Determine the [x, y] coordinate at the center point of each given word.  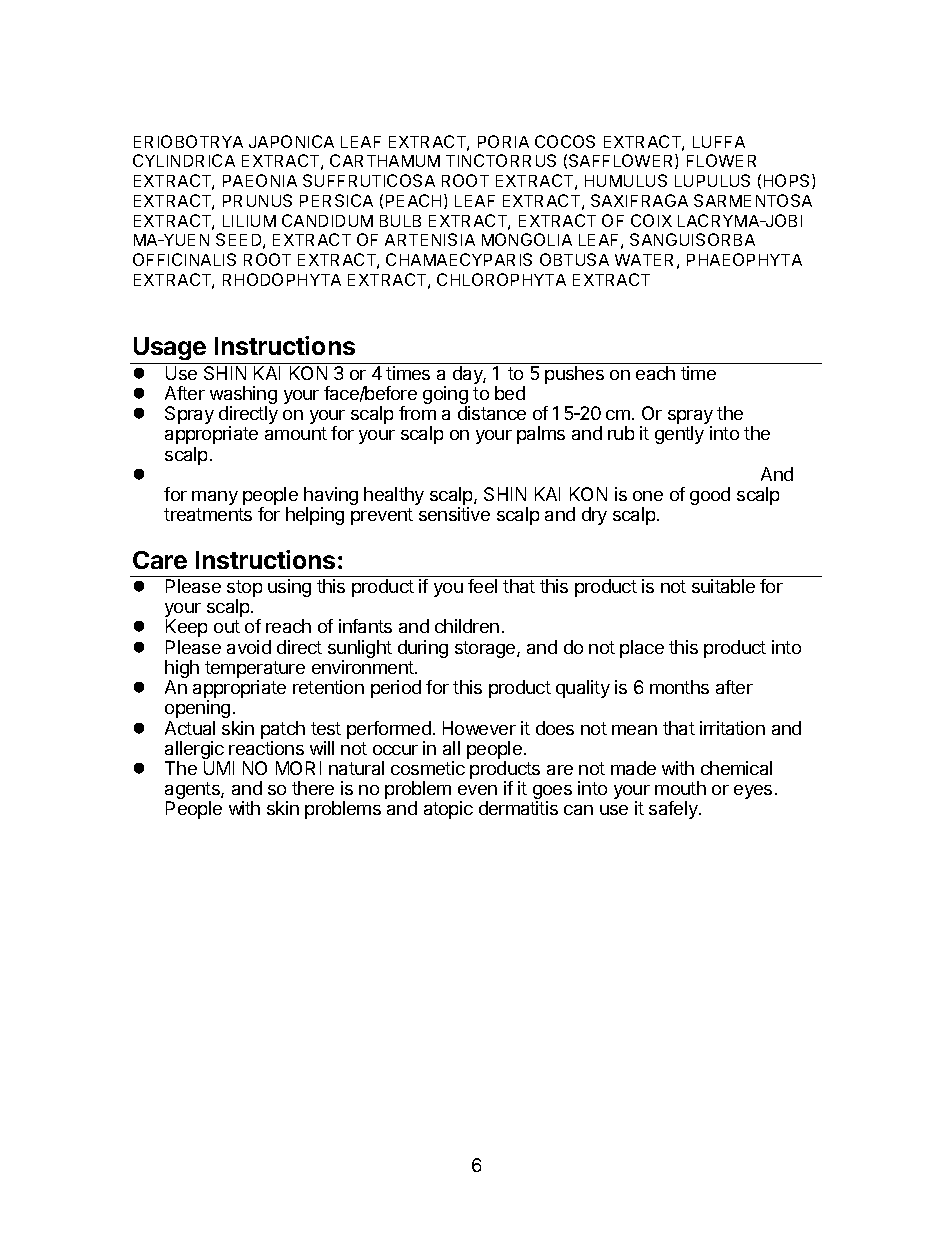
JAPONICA [291, 141]
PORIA [503, 141]
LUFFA [719, 142]
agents [193, 792]
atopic [448, 810]
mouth [680, 788]
